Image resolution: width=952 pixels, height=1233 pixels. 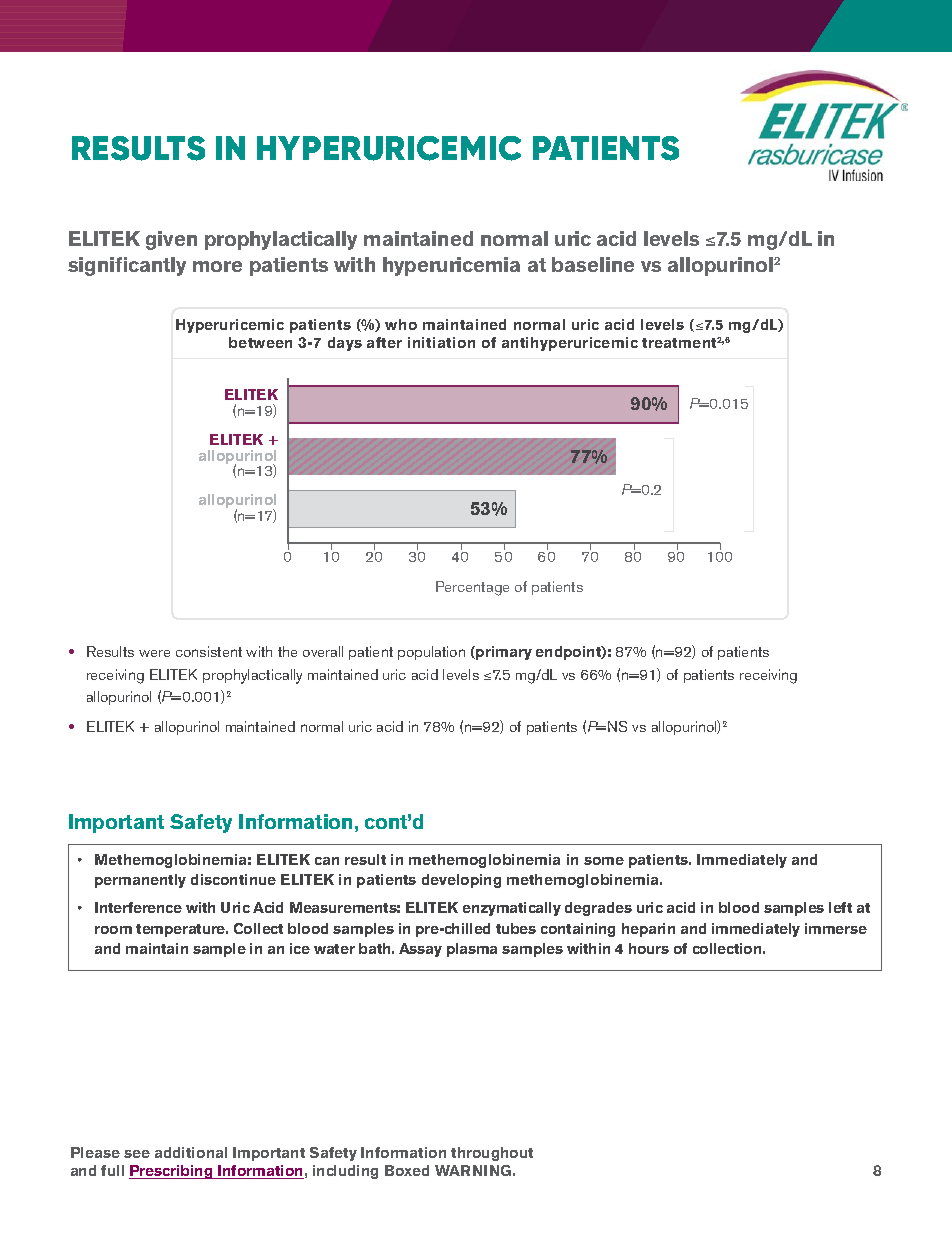 I want to click on baseline, so click(x=593, y=264).
